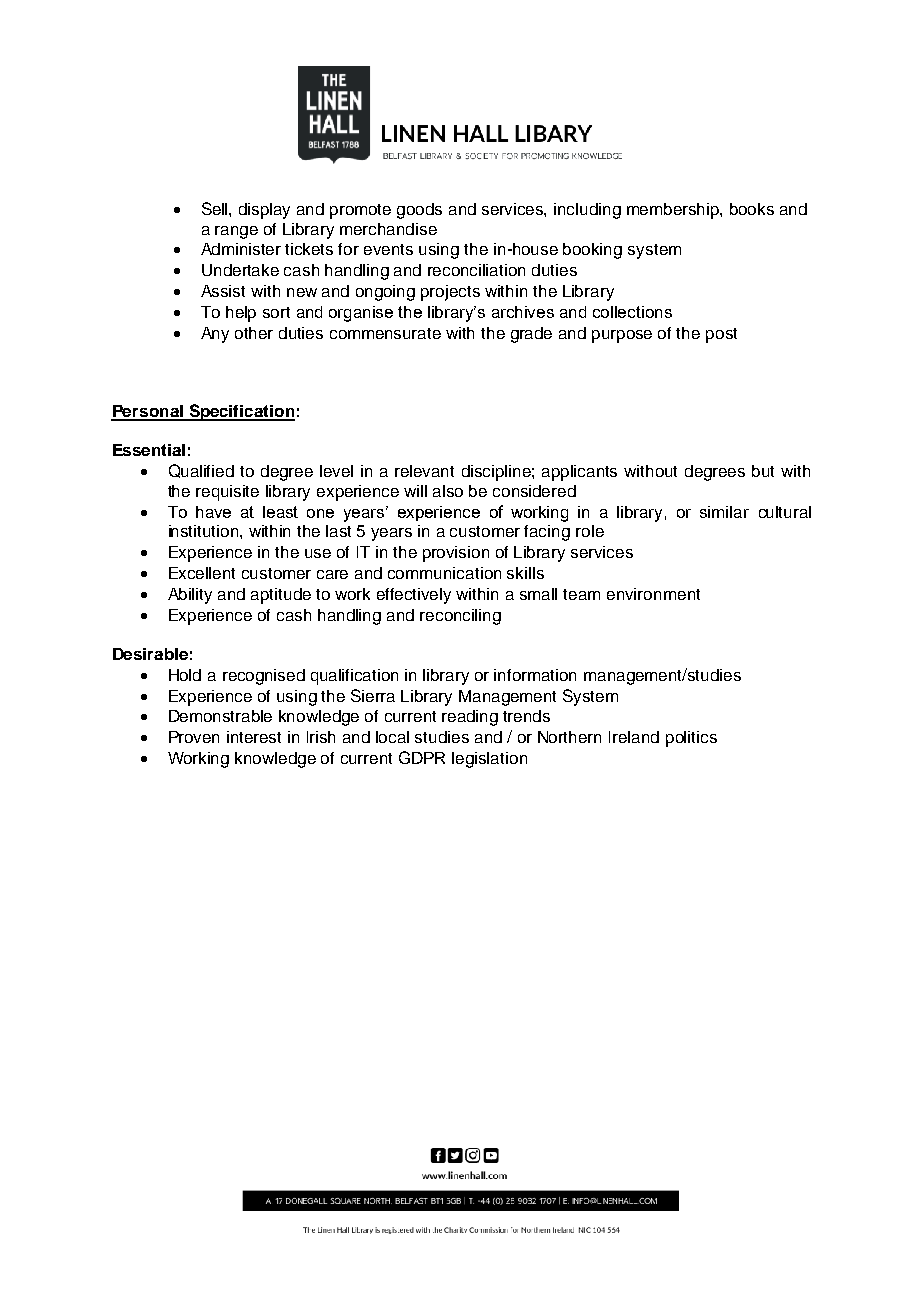 The width and height of the image is (924, 1308). I want to click on books, so click(752, 209).
